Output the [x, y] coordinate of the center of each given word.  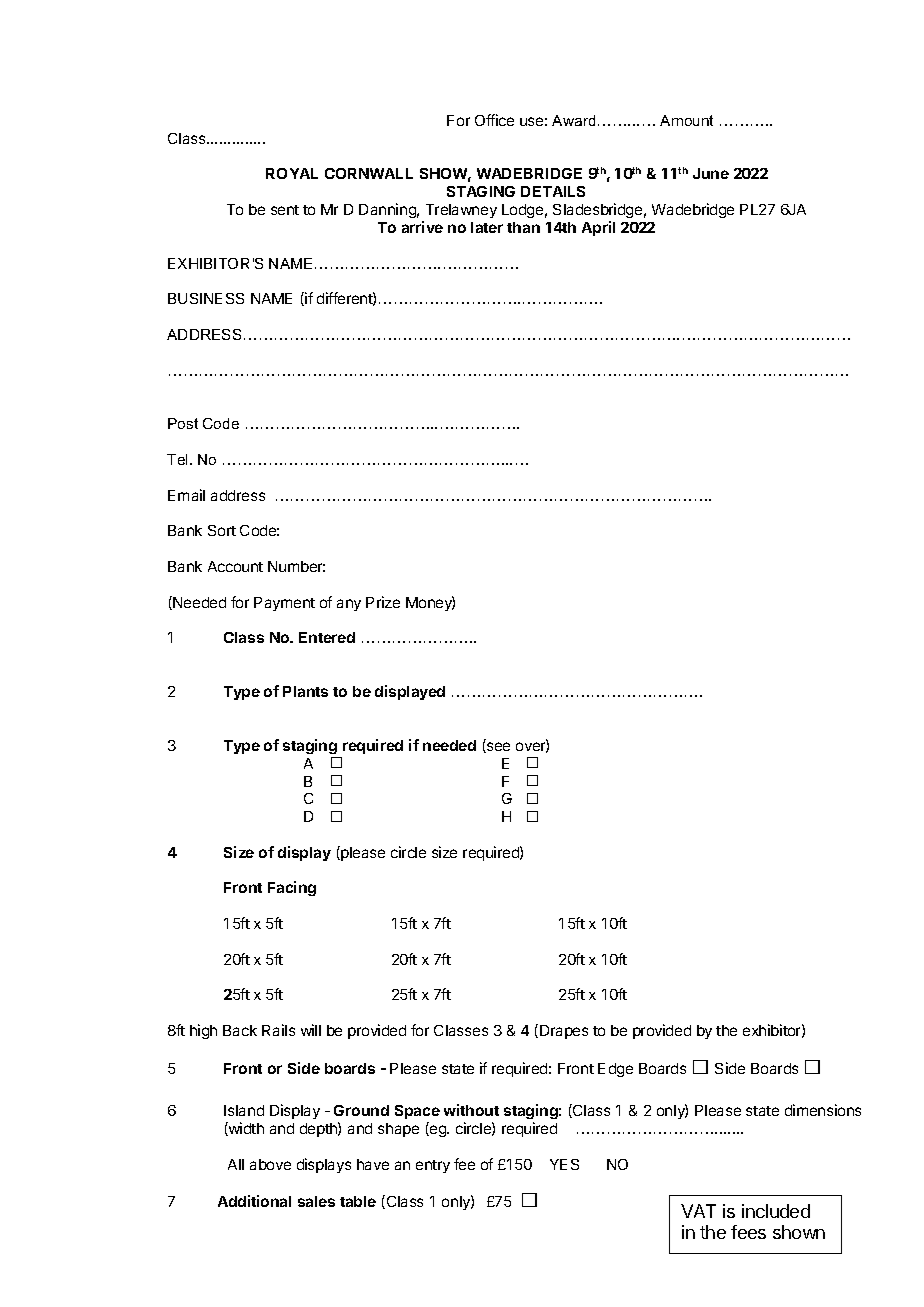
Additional [254, 1201]
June [711, 173]
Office [494, 120]
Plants [305, 691]
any [349, 605]
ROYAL [292, 173]
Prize [383, 602]
